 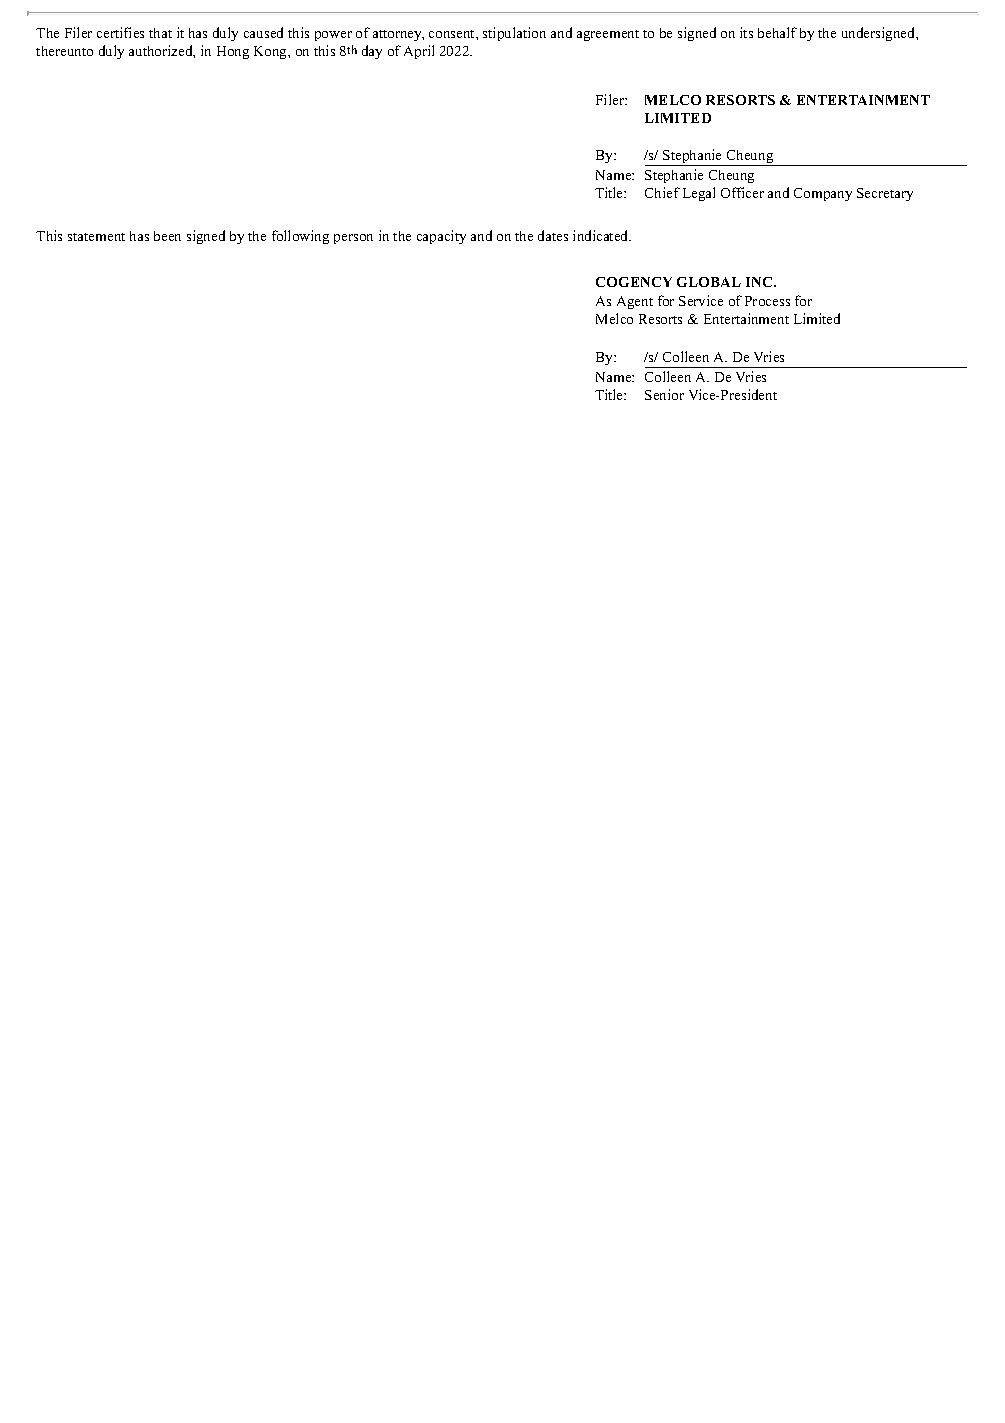 I want to click on Senior, so click(x=664, y=394).
